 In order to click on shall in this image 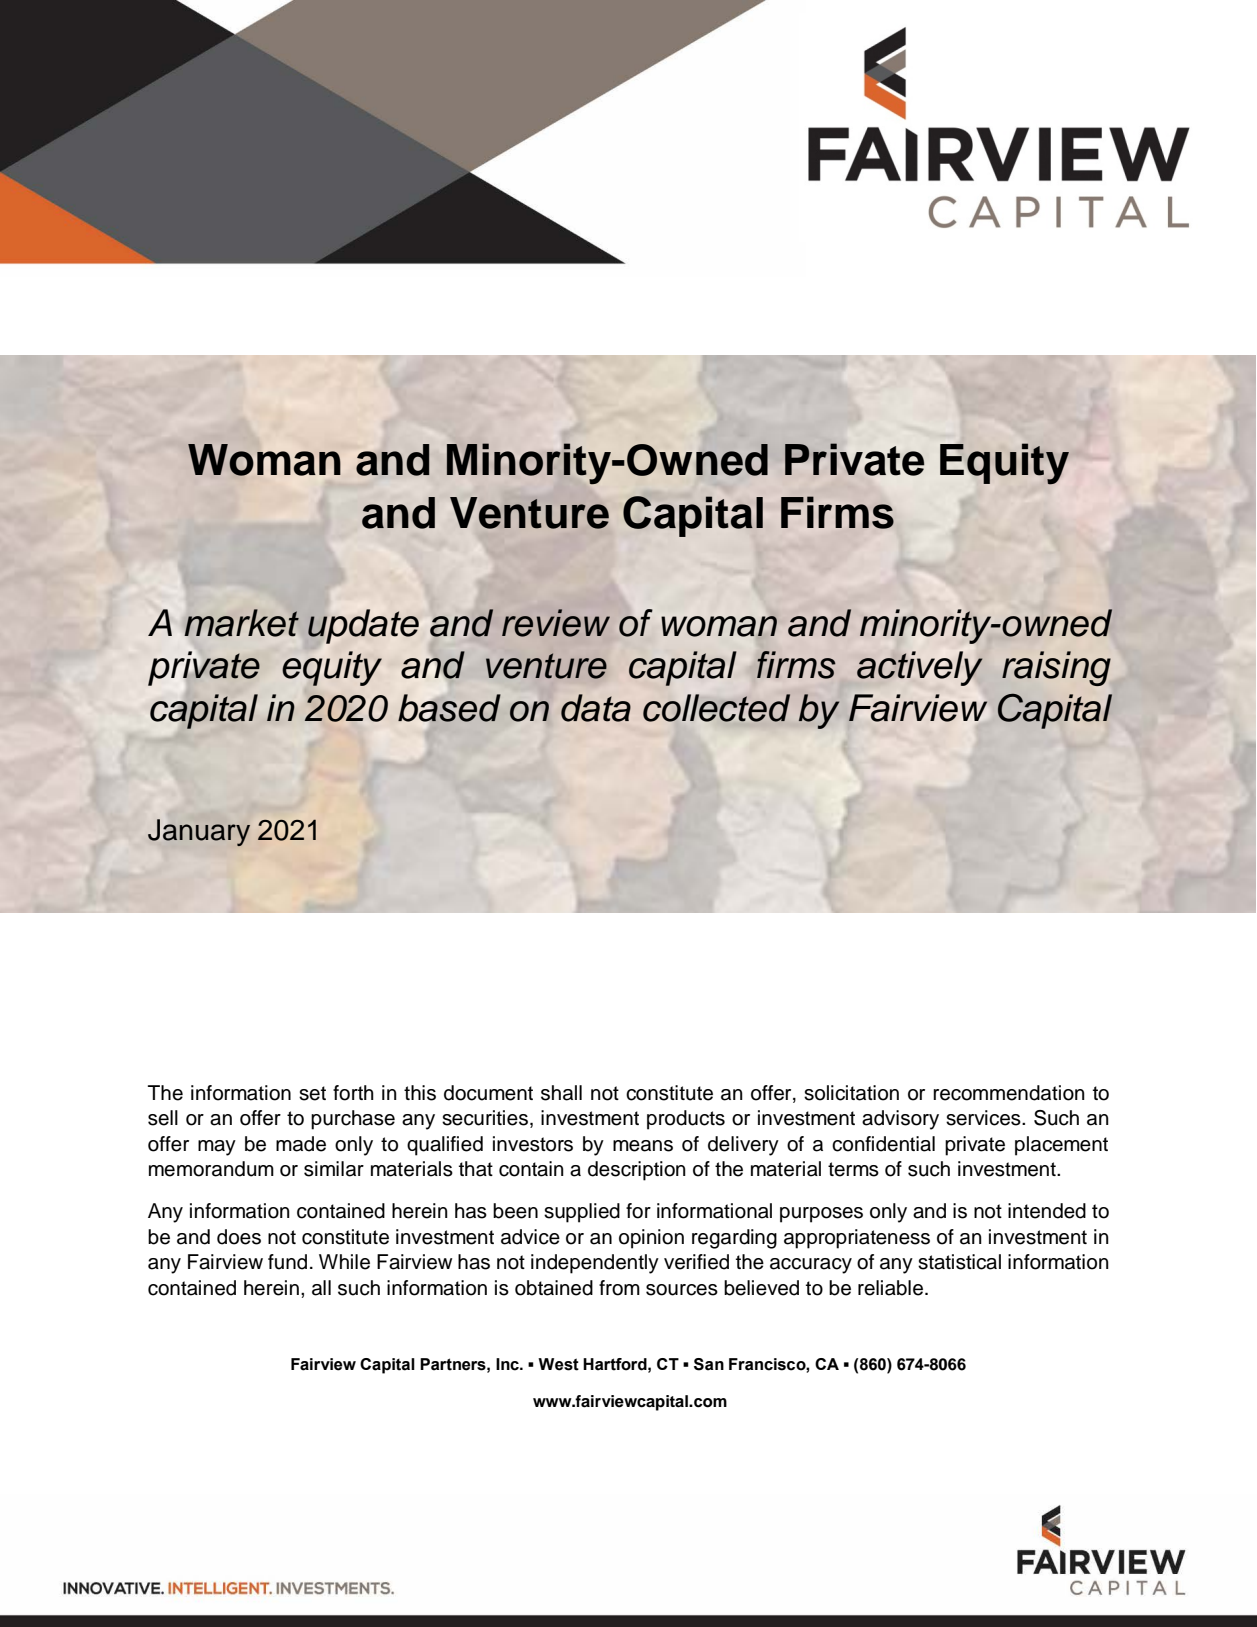, I will do `click(561, 1093)`.
